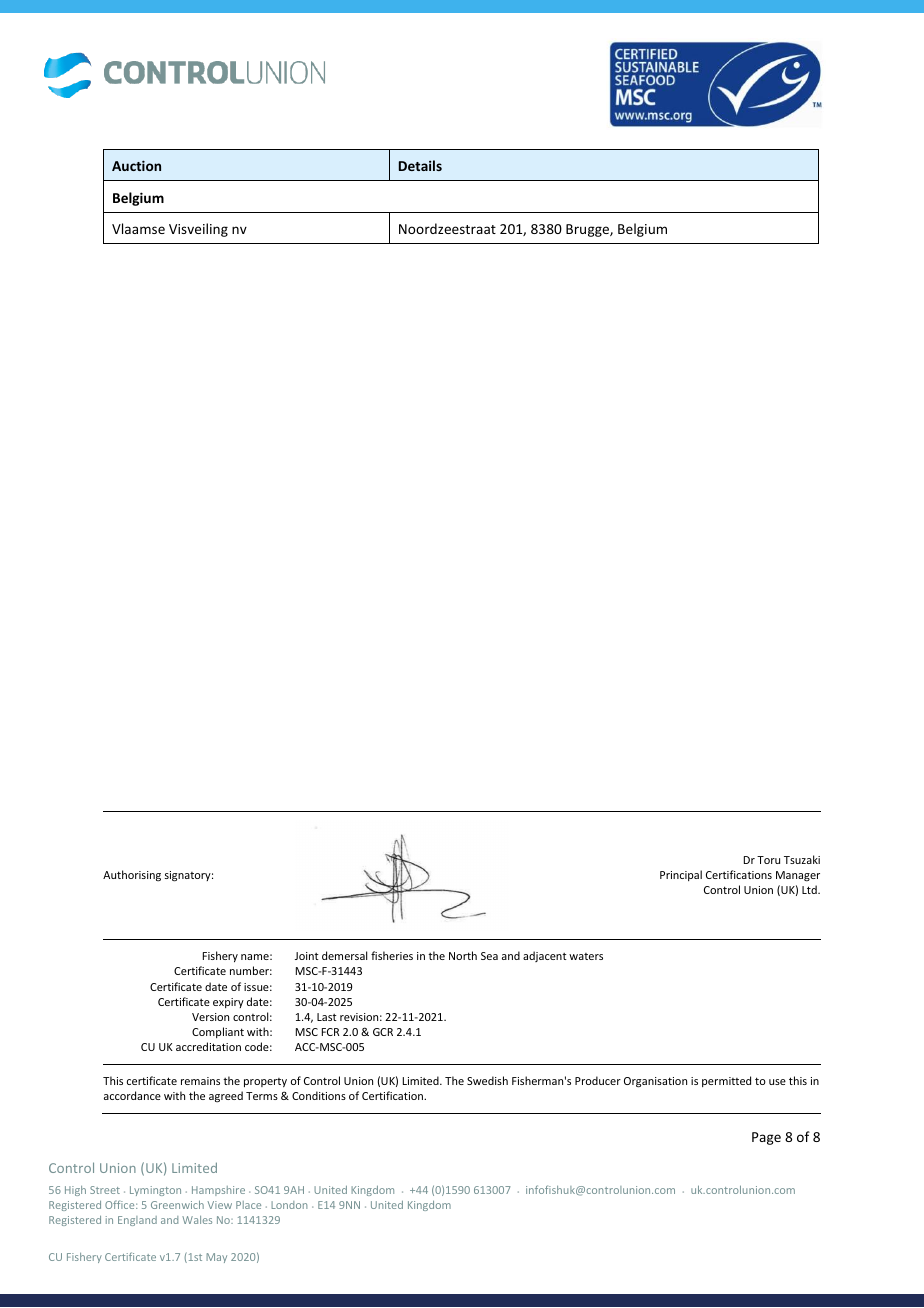  I want to click on Authorising, so click(132, 876).
